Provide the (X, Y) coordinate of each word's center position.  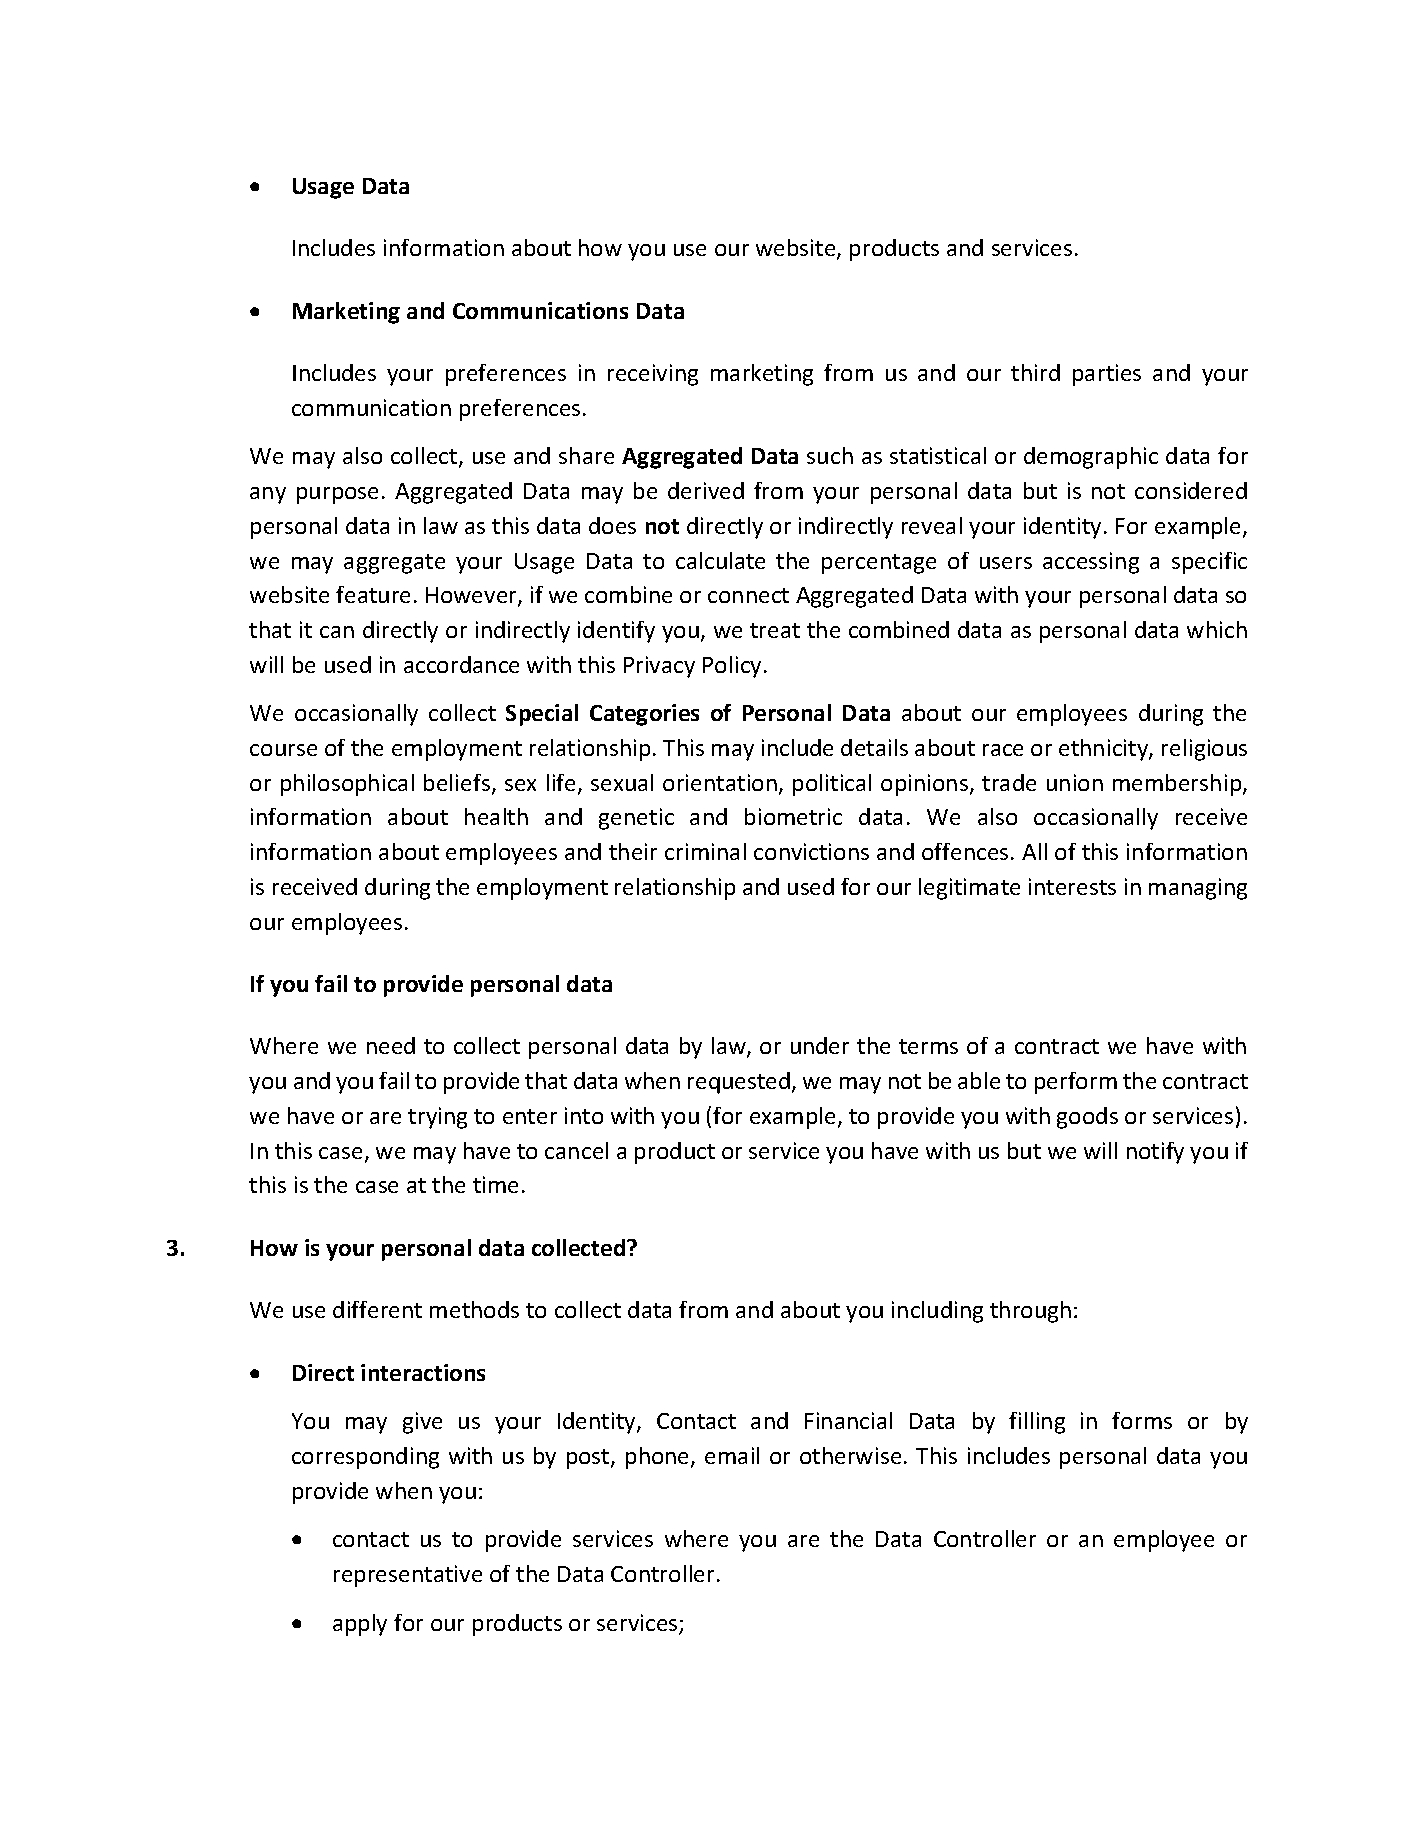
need (391, 1045)
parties (1107, 375)
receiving (653, 375)
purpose (337, 495)
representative (408, 1576)
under (820, 1045)
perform (1076, 1083)
